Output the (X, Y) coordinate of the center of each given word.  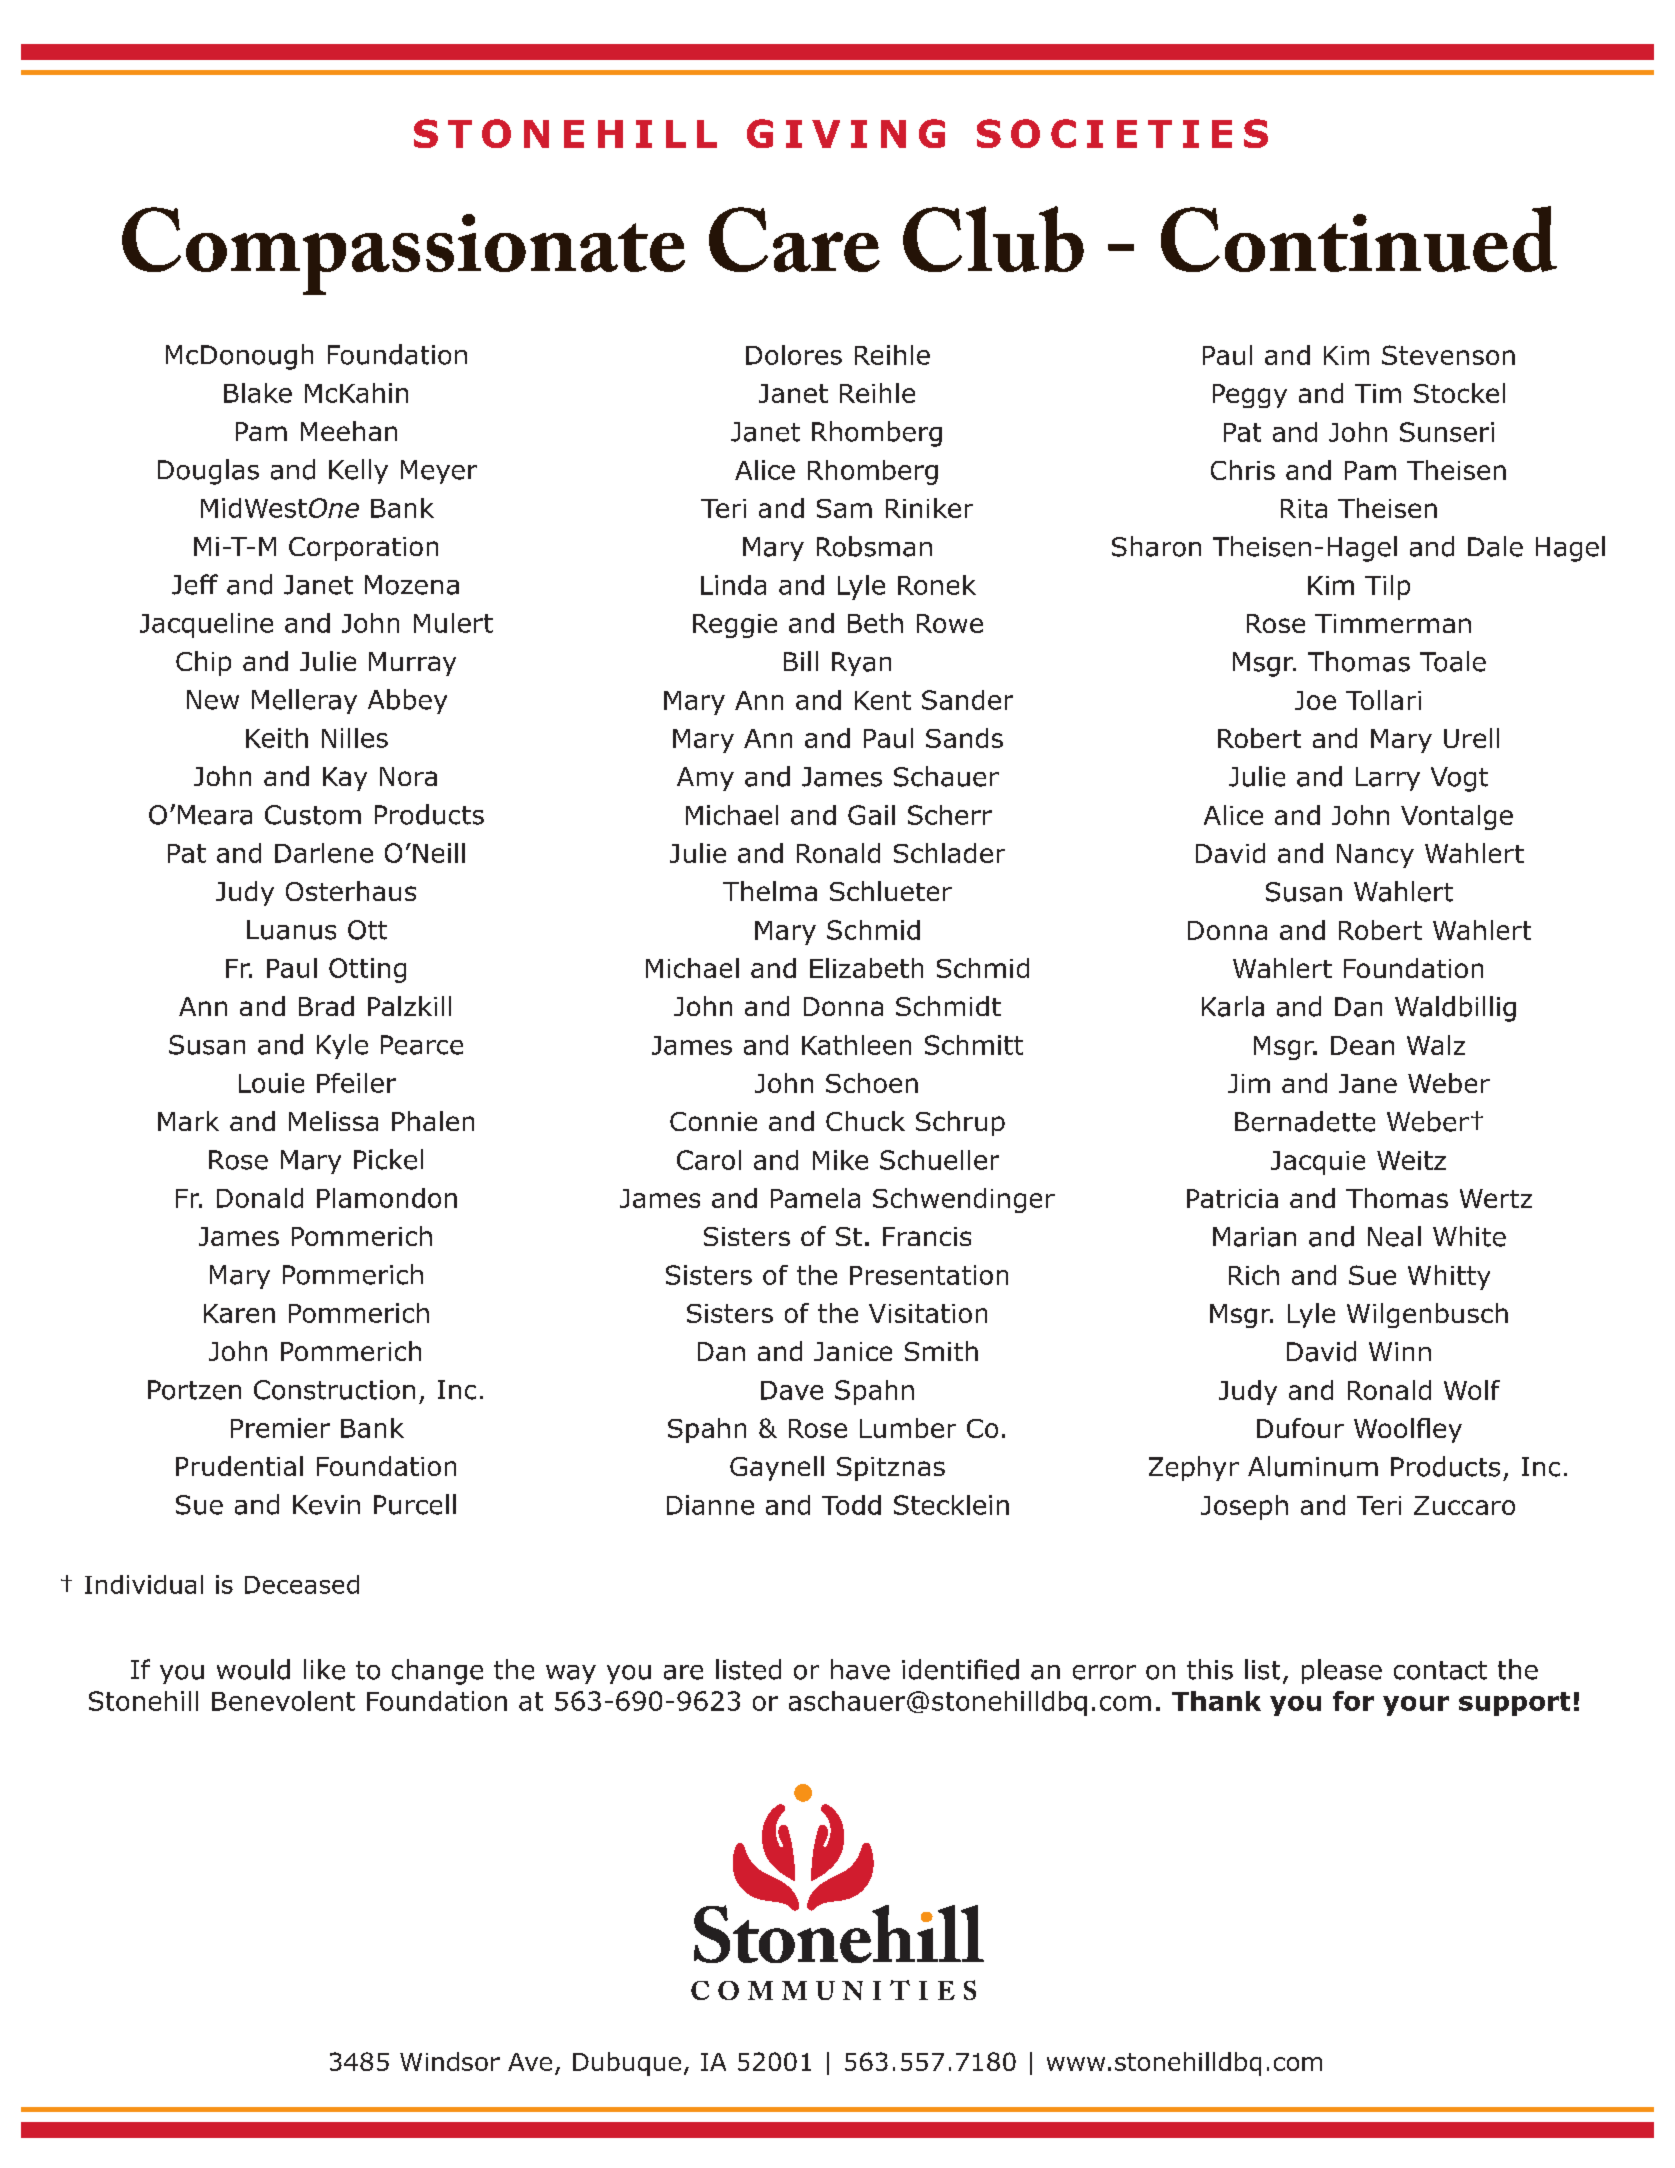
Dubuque (627, 2064)
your (1416, 1706)
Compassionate (403, 251)
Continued (1359, 239)
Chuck (865, 1121)
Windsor (450, 2061)
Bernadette (1305, 1121)
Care (794, 239)
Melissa (333, 1121)
